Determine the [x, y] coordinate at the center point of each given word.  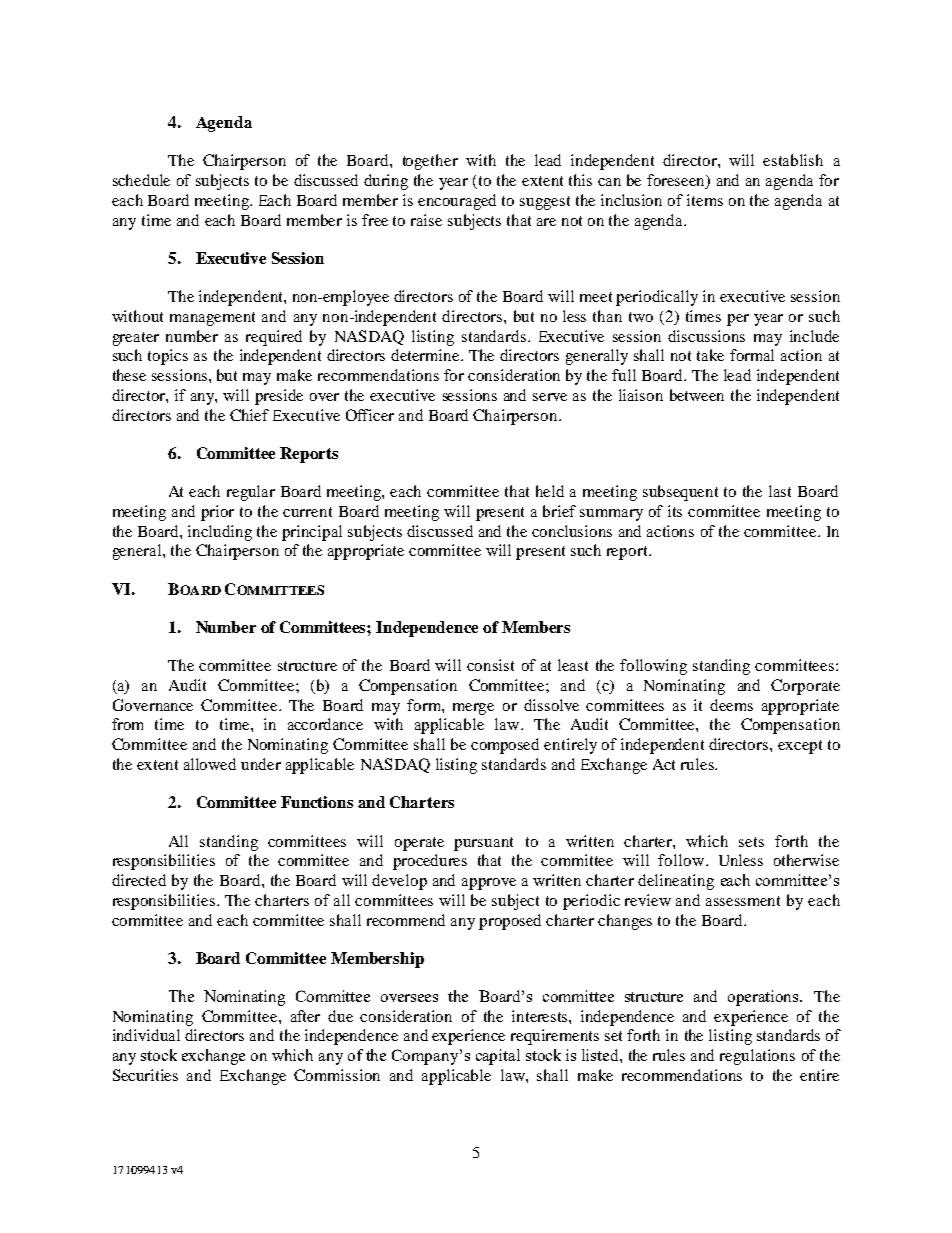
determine [426, 355]
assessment [743, 901]
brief [559, 511]
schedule [141, 180]
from [127, 724]
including [220, 533]
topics [168, 357]
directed [139, 880]
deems [731, 705]
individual [146, 1035]
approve [489, 884]
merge [473, 709]
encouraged [457, 202]
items [705, 200]
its [675, 511]
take [710, 355]
